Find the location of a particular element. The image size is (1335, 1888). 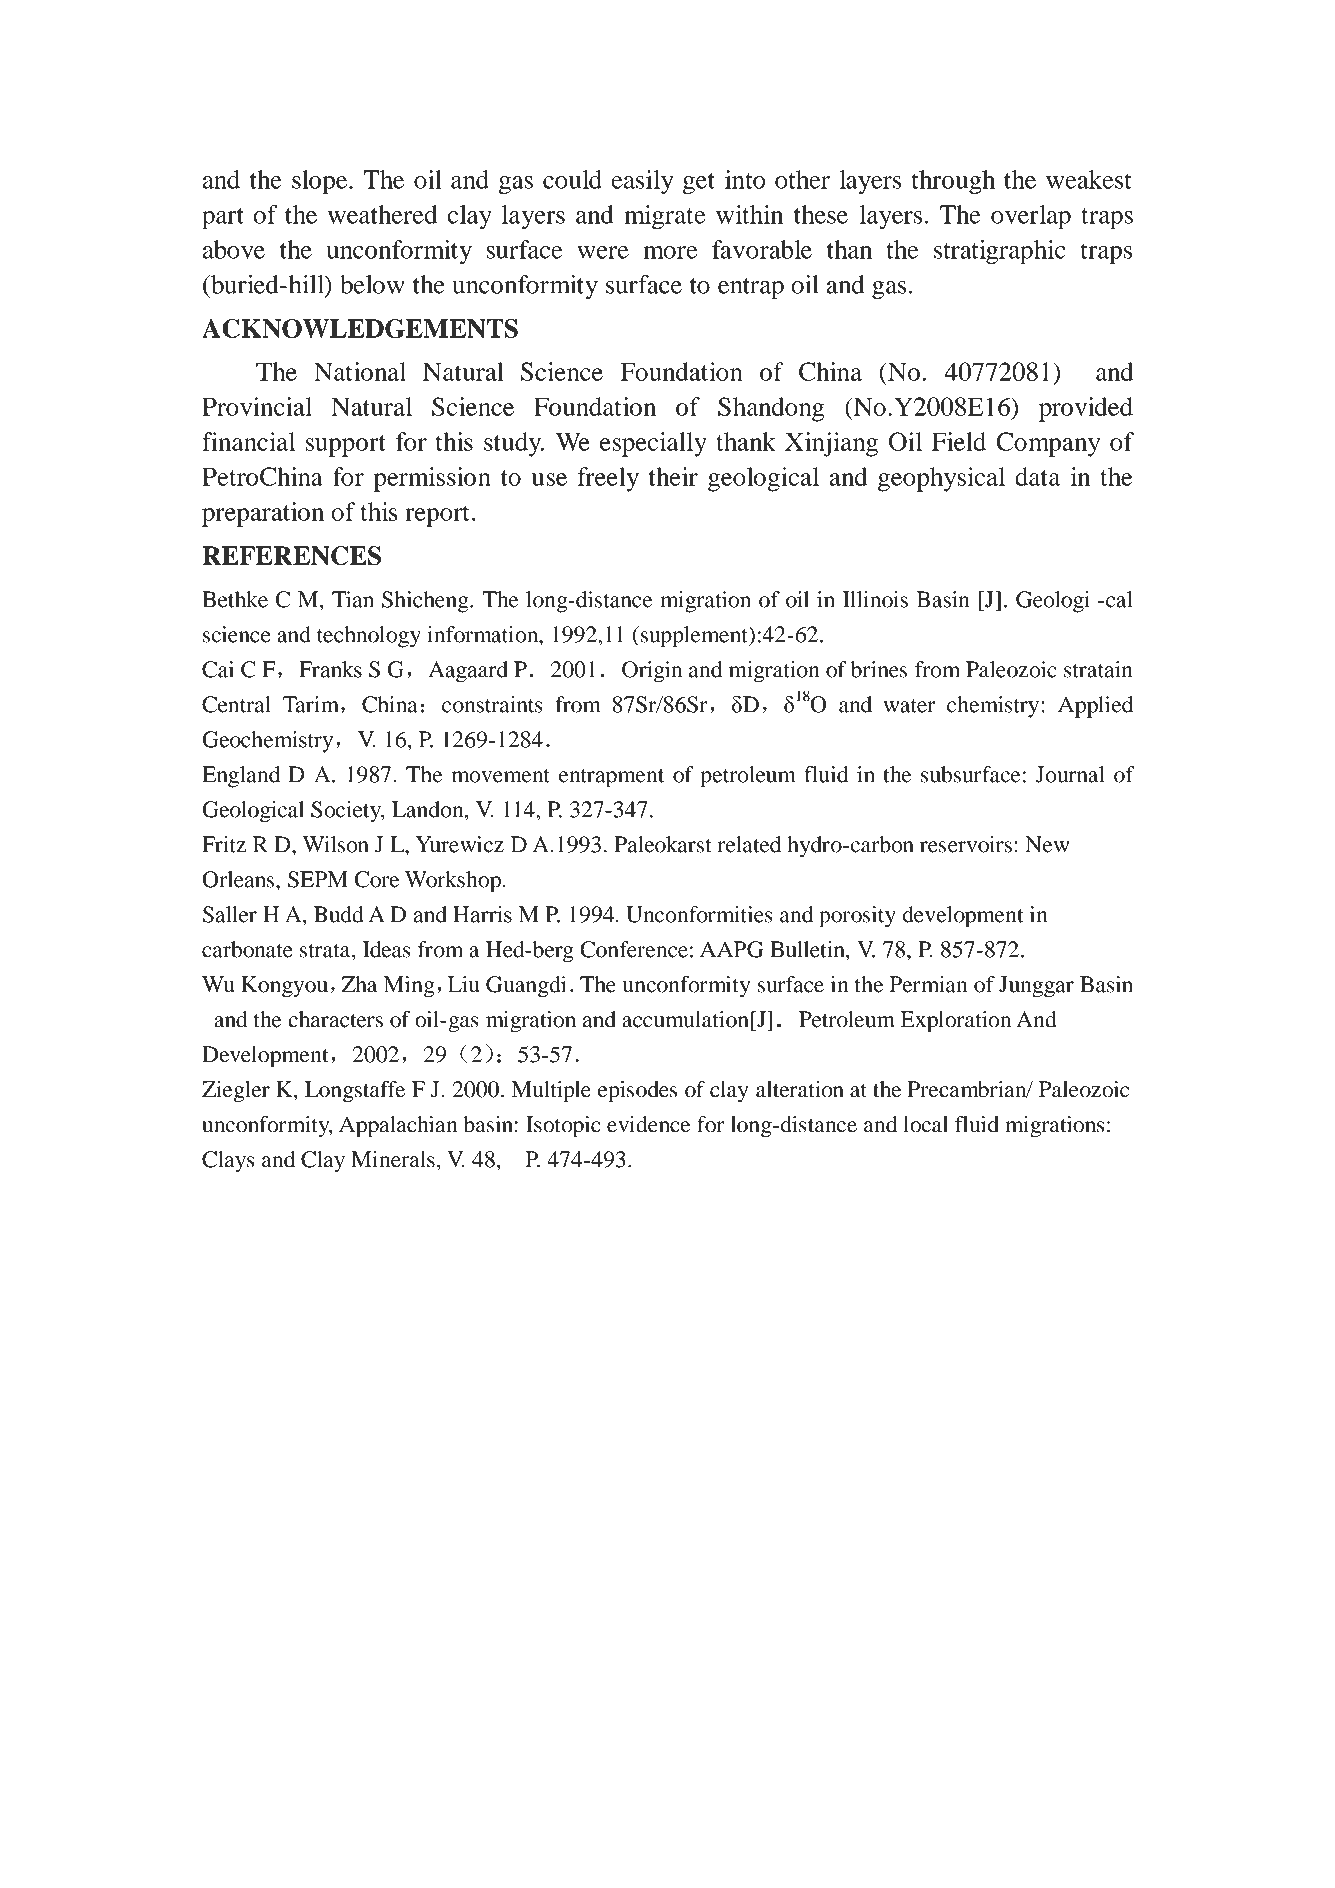

Appalachian is located at coordinates (398, 1127).
